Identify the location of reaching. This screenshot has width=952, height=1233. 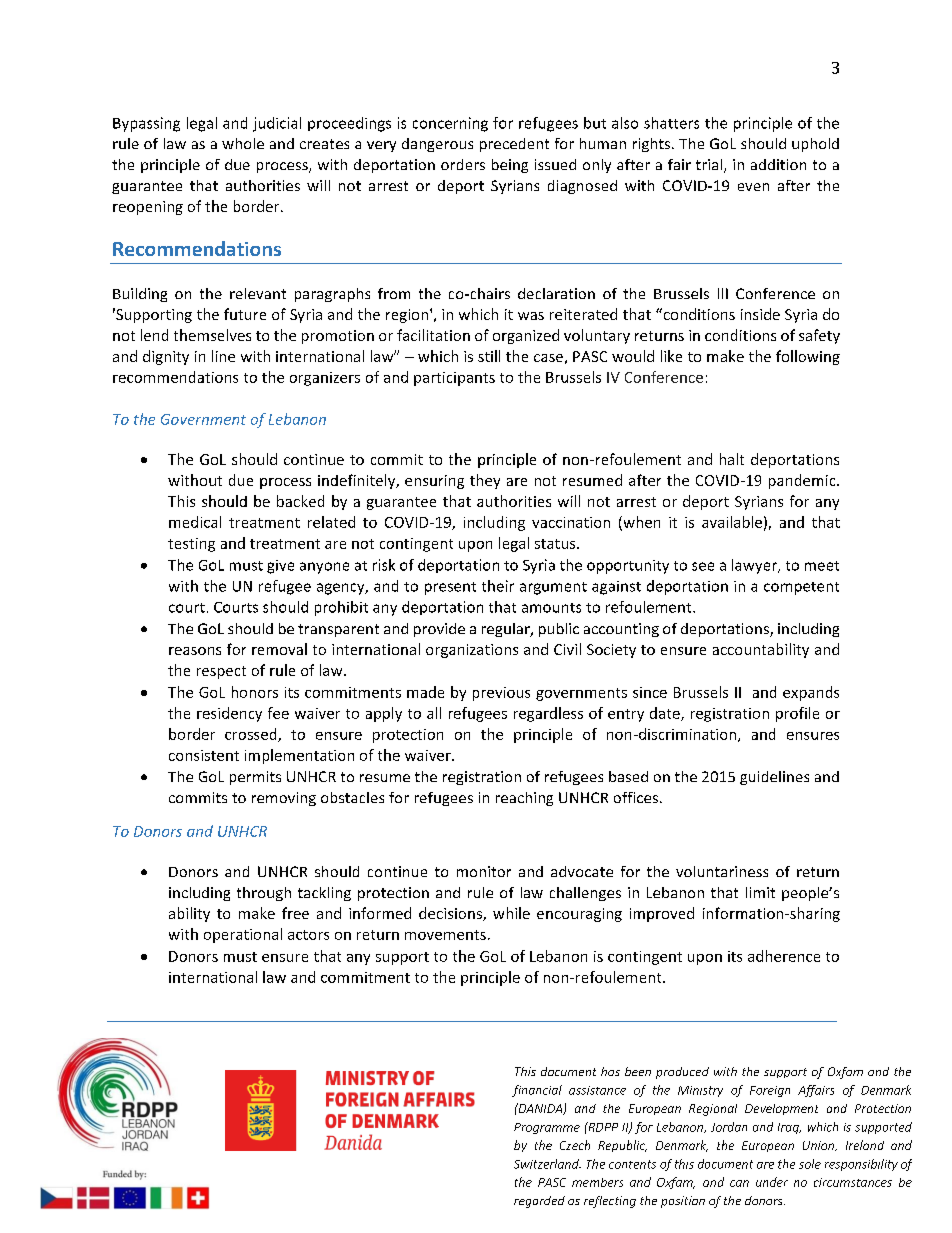
(524, 799).
